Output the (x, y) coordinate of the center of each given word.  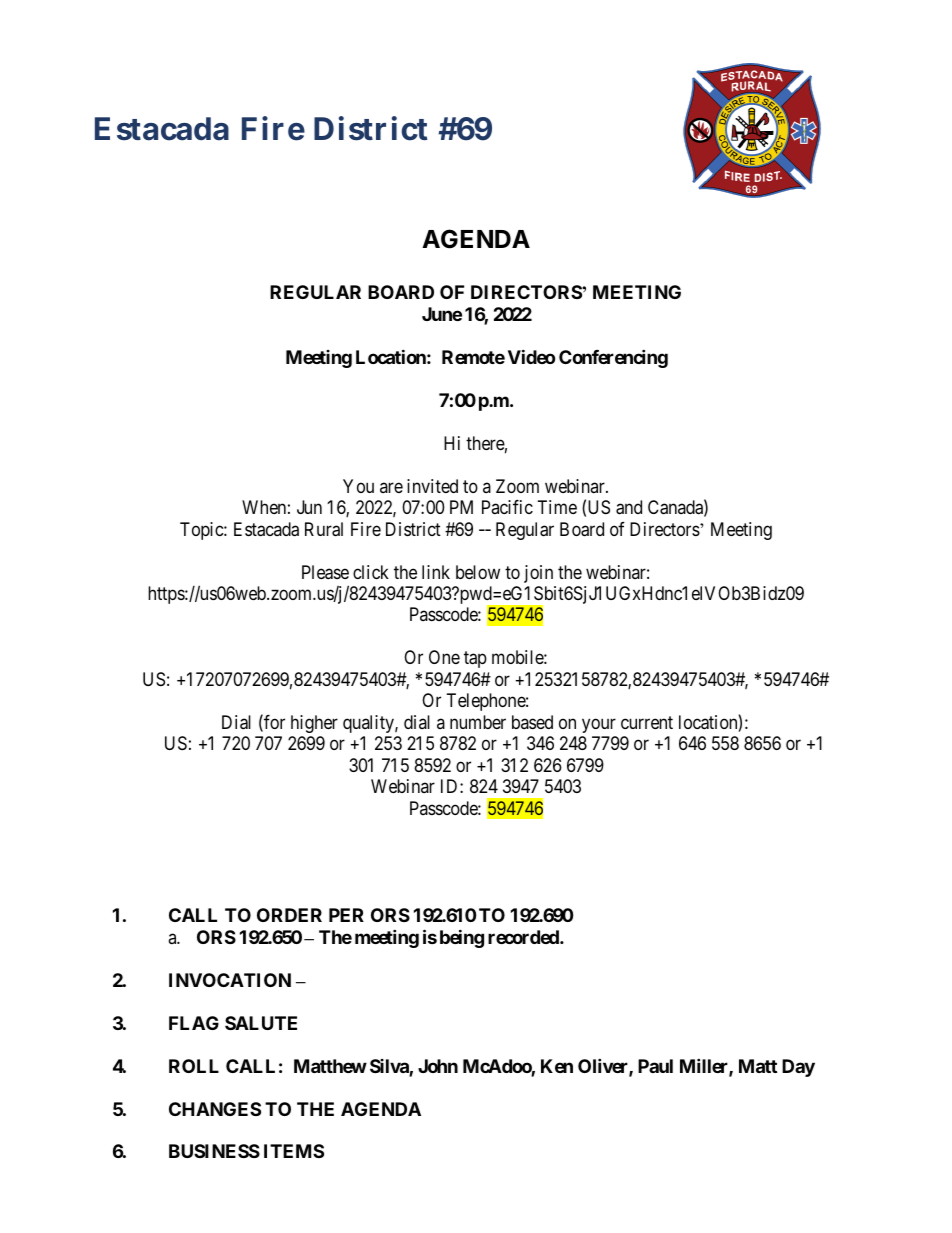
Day (798, 1068)
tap (475, 660)
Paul (655, 1066)
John (438, 1066)
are (391, 487)
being (462, 938)
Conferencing (613, 358)
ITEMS (294, 1151)
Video (531, 356)
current (647, 722)
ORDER (289, 915)
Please (325, 572)
